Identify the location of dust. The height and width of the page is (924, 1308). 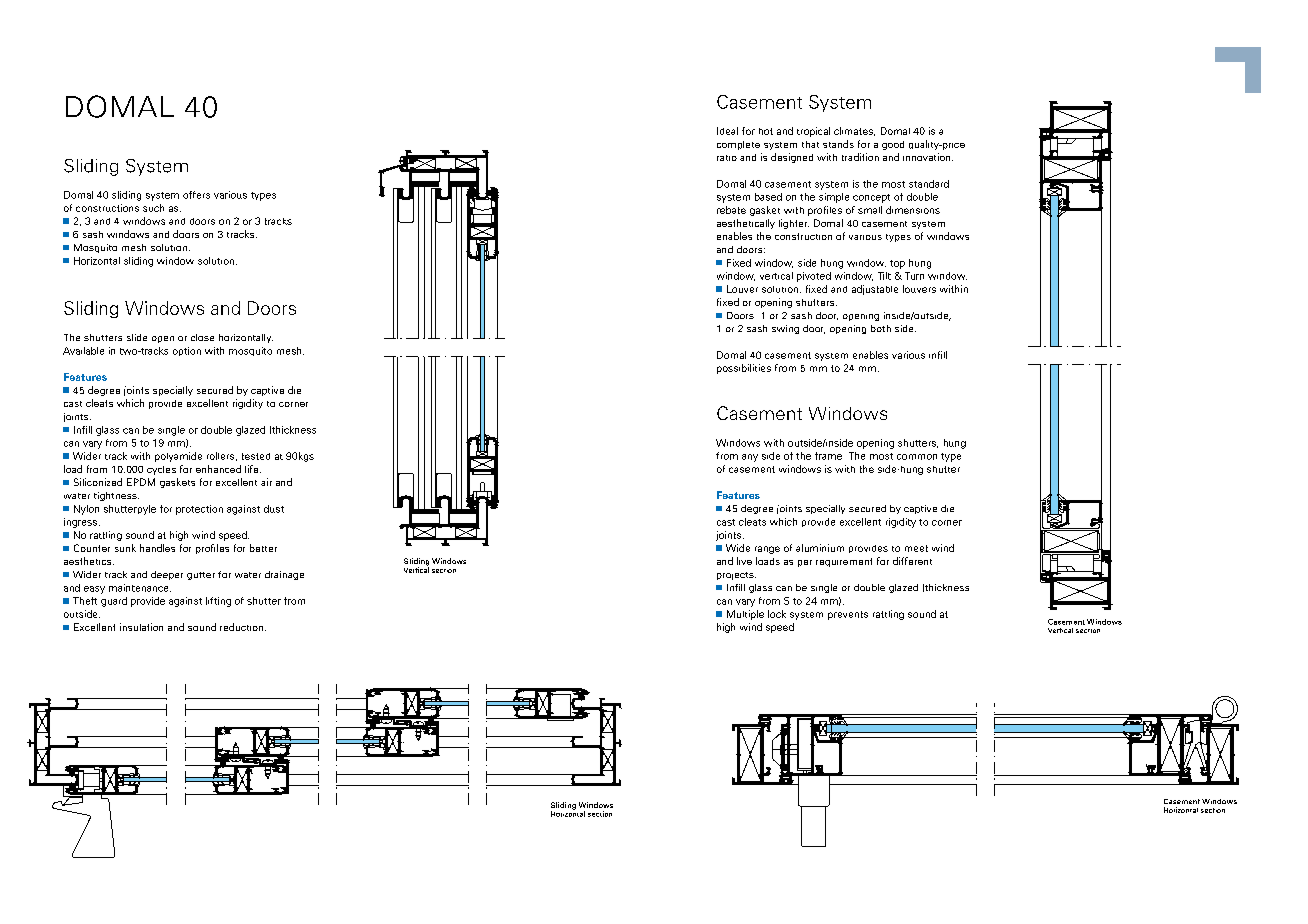
(274, 509).
